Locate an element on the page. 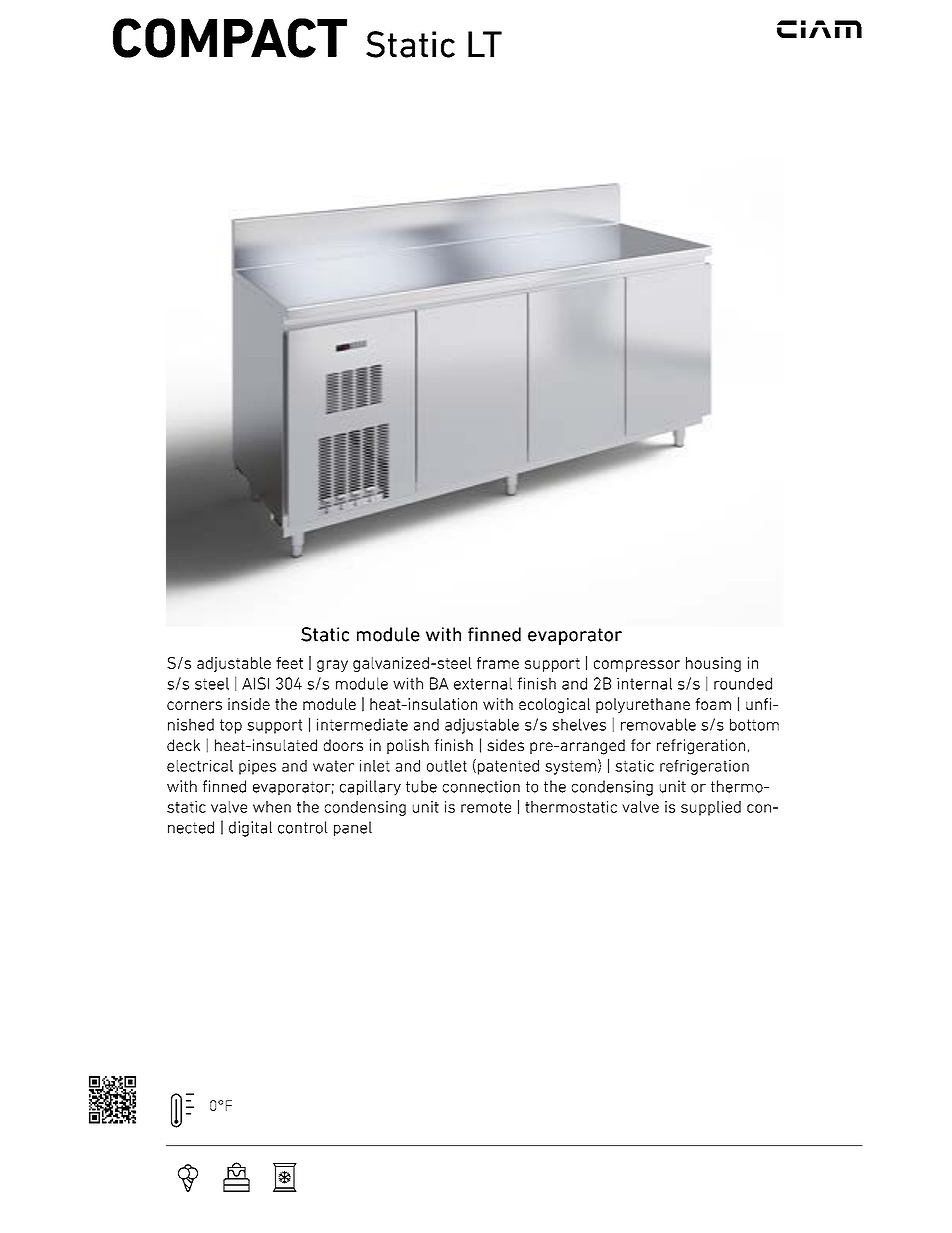 The image size is (952, 1233). ecological is located at coordinates (554, 705).
